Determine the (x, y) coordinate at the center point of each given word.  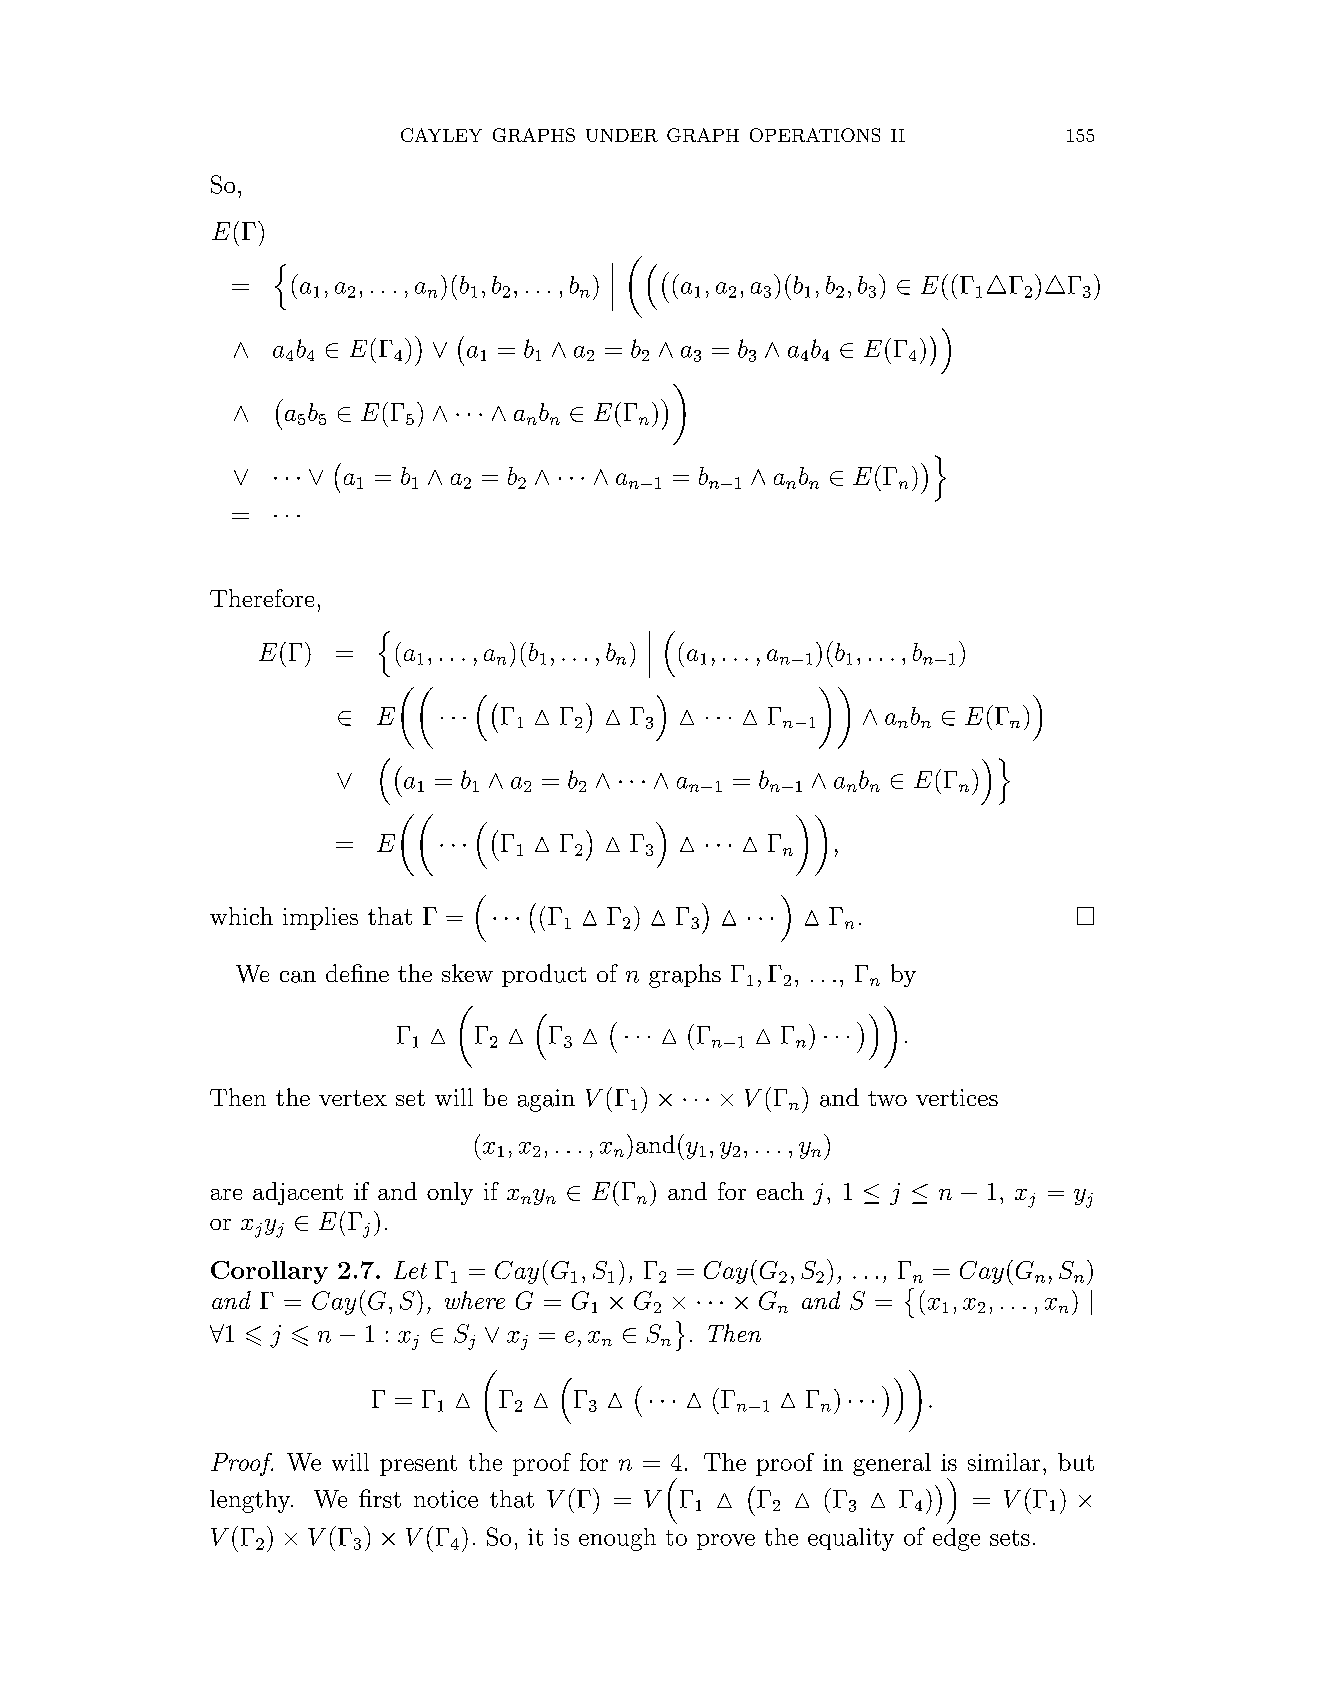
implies (320, 918)
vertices (957, 1097)
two (887, 1098)
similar (1004, 1462)
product (544, 975)
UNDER (622, 135)
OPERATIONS (815, 135)
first (380, 1498)
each (780, 1191)
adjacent (298, 1193)
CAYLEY (441, 135)
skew (467, 973)
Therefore (262, 598)
